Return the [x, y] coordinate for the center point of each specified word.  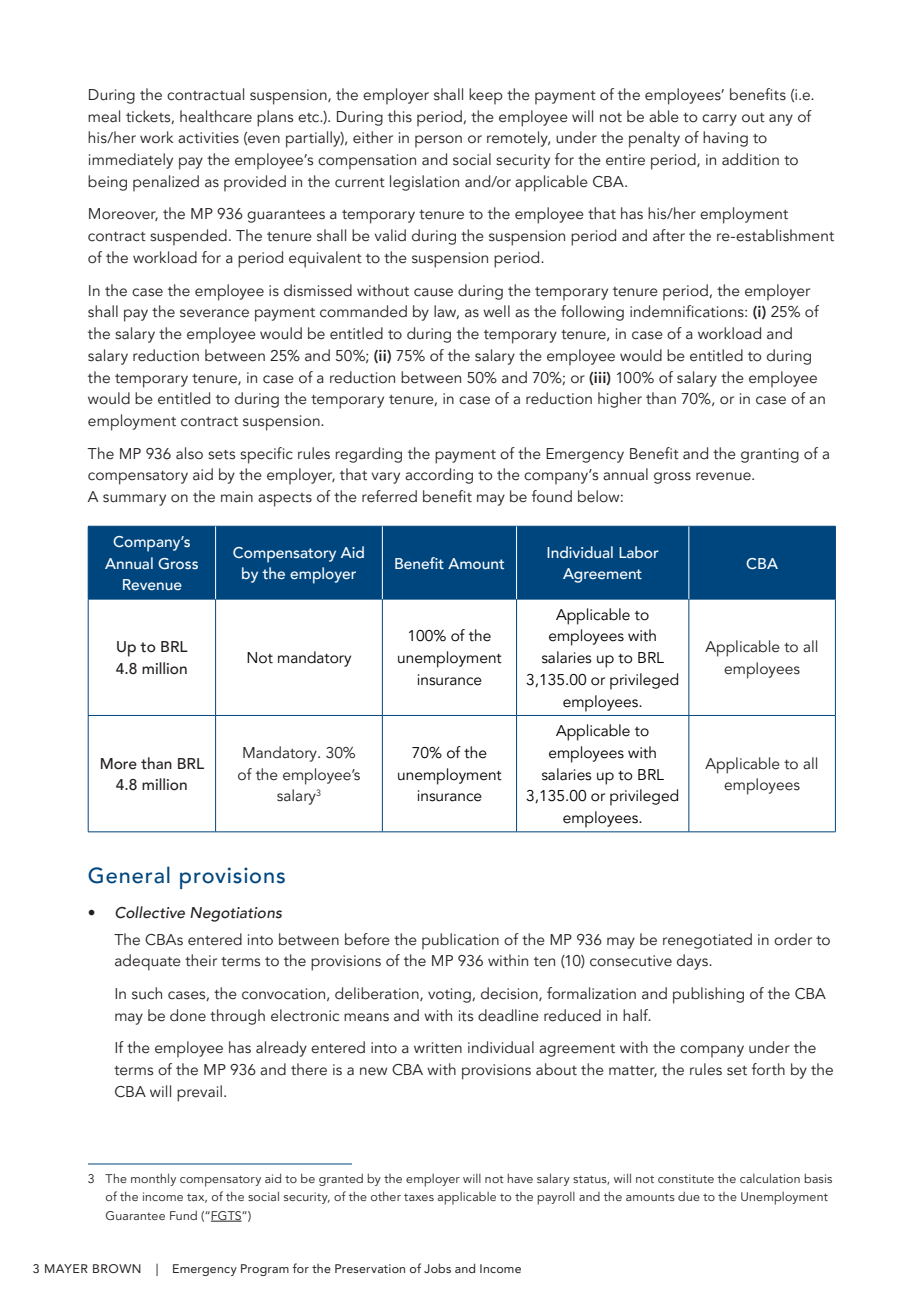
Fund [183, 1215]
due [689, 1196]
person [438, 141]
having [725, 139]
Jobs [437, 1268]
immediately [131, 161]
